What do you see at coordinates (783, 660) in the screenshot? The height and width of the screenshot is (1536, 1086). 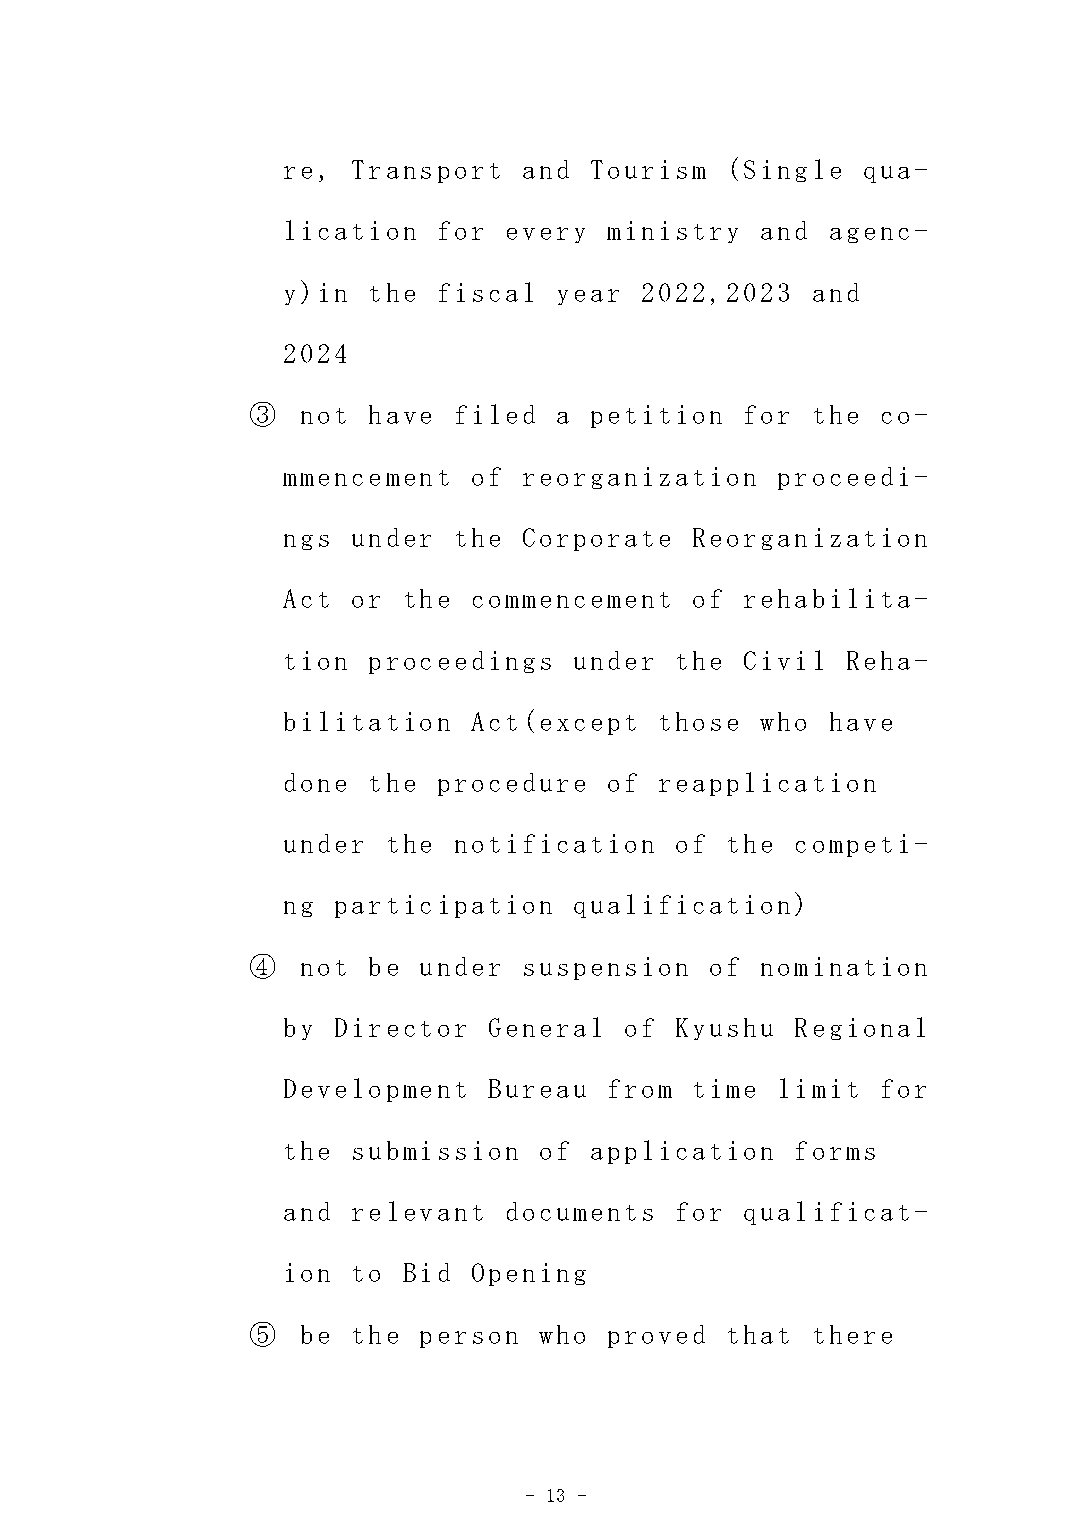 I see `Civil` at bounding box center [783, 660].
